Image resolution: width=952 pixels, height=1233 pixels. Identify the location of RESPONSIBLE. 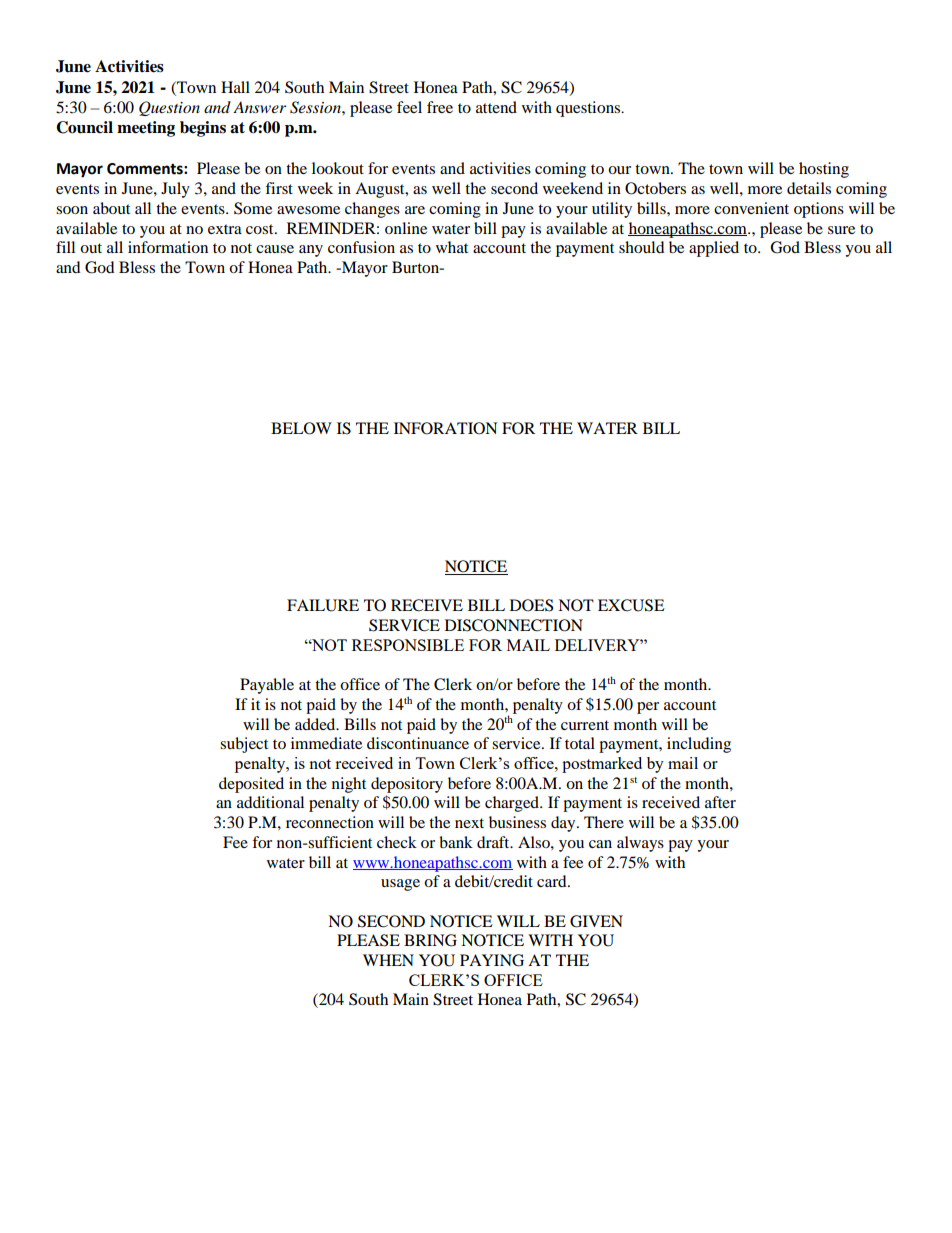
(408, 645).
